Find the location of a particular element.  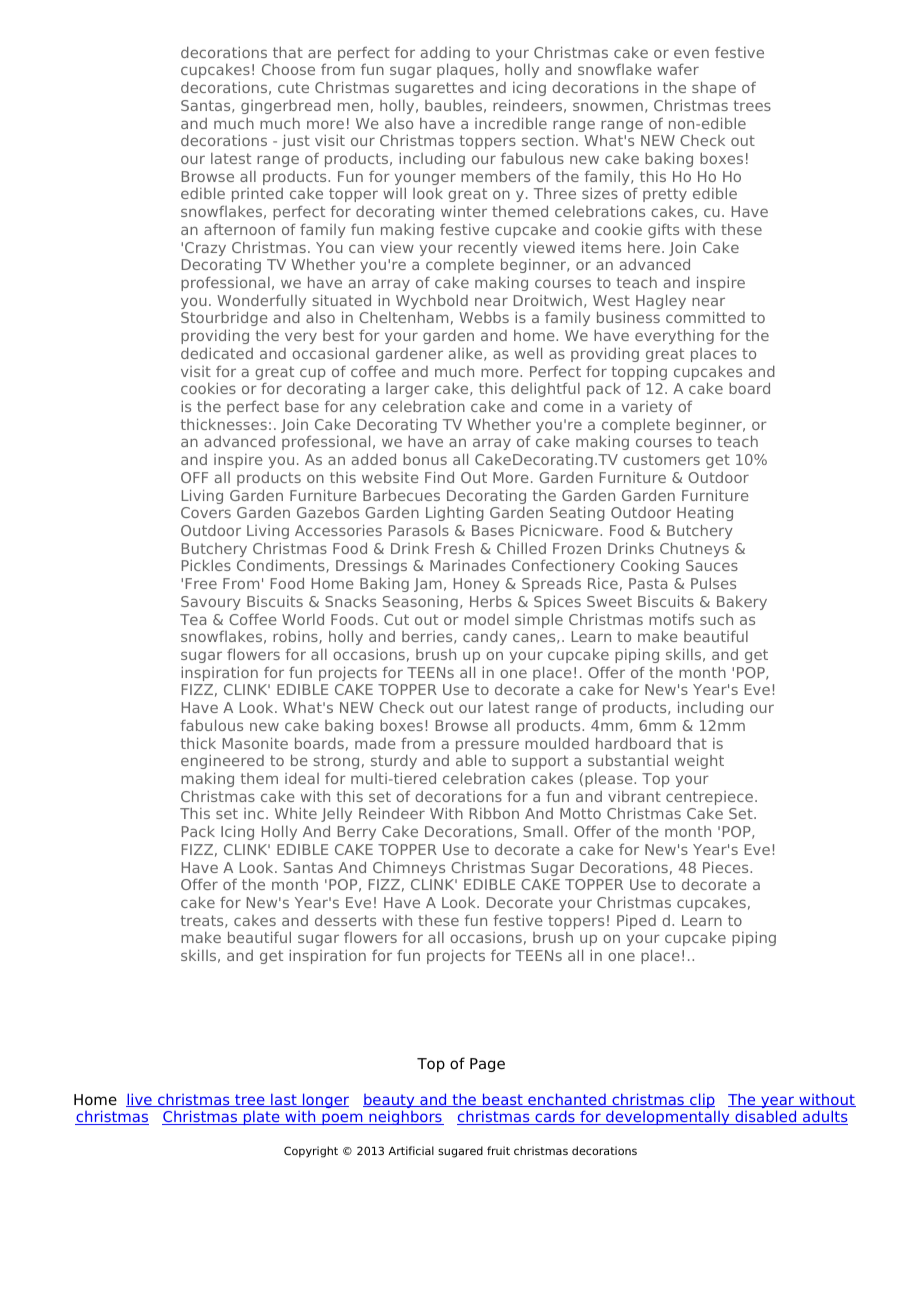

plaques is located at coordinates (465, 70).
